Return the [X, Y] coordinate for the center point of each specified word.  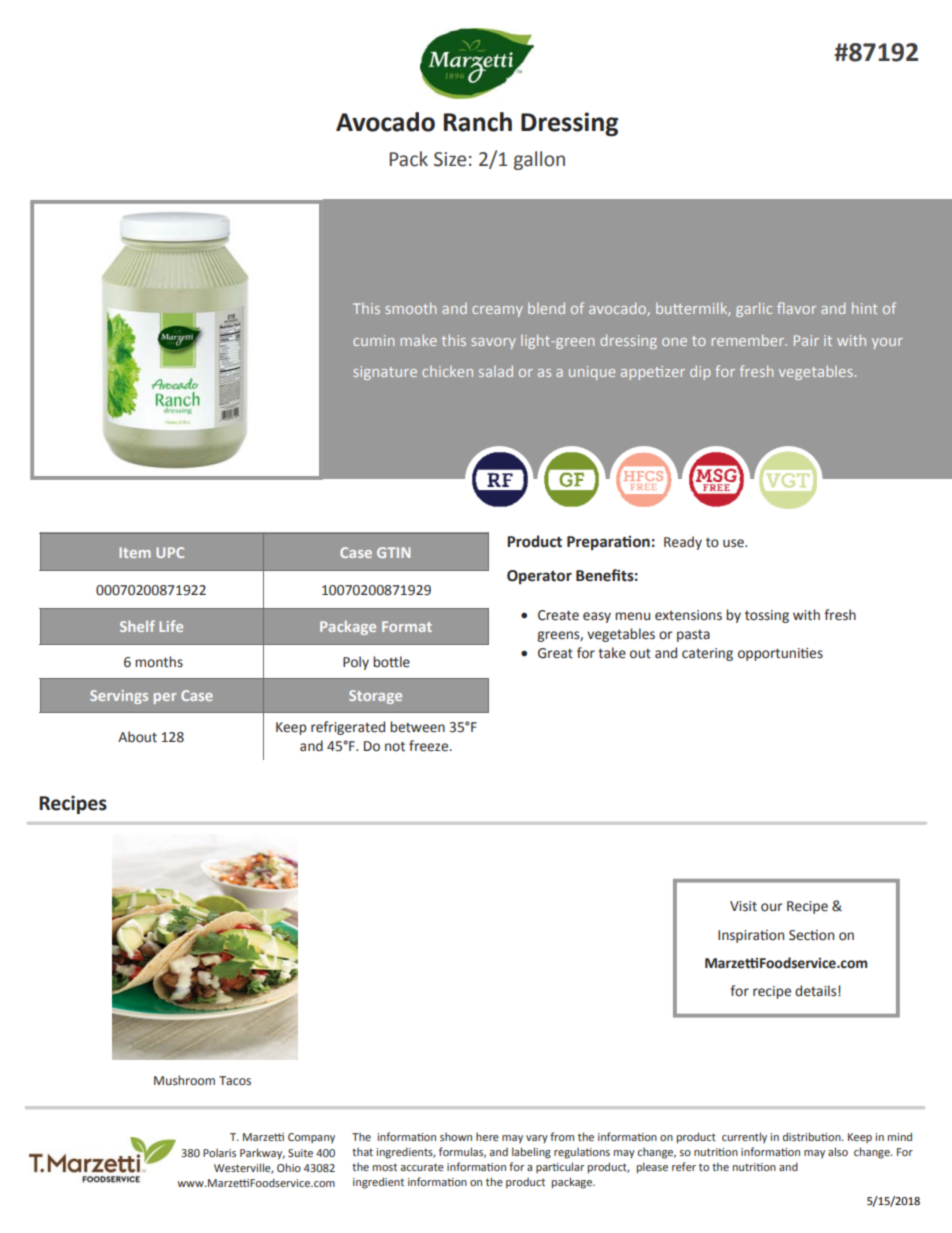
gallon [539, 160]
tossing [767, 616]
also [838, 1151]
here [487, 1137]
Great [555, 653]
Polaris [219, 1153]
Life [171, 626]
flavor [796, 308]
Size [450, 159]
